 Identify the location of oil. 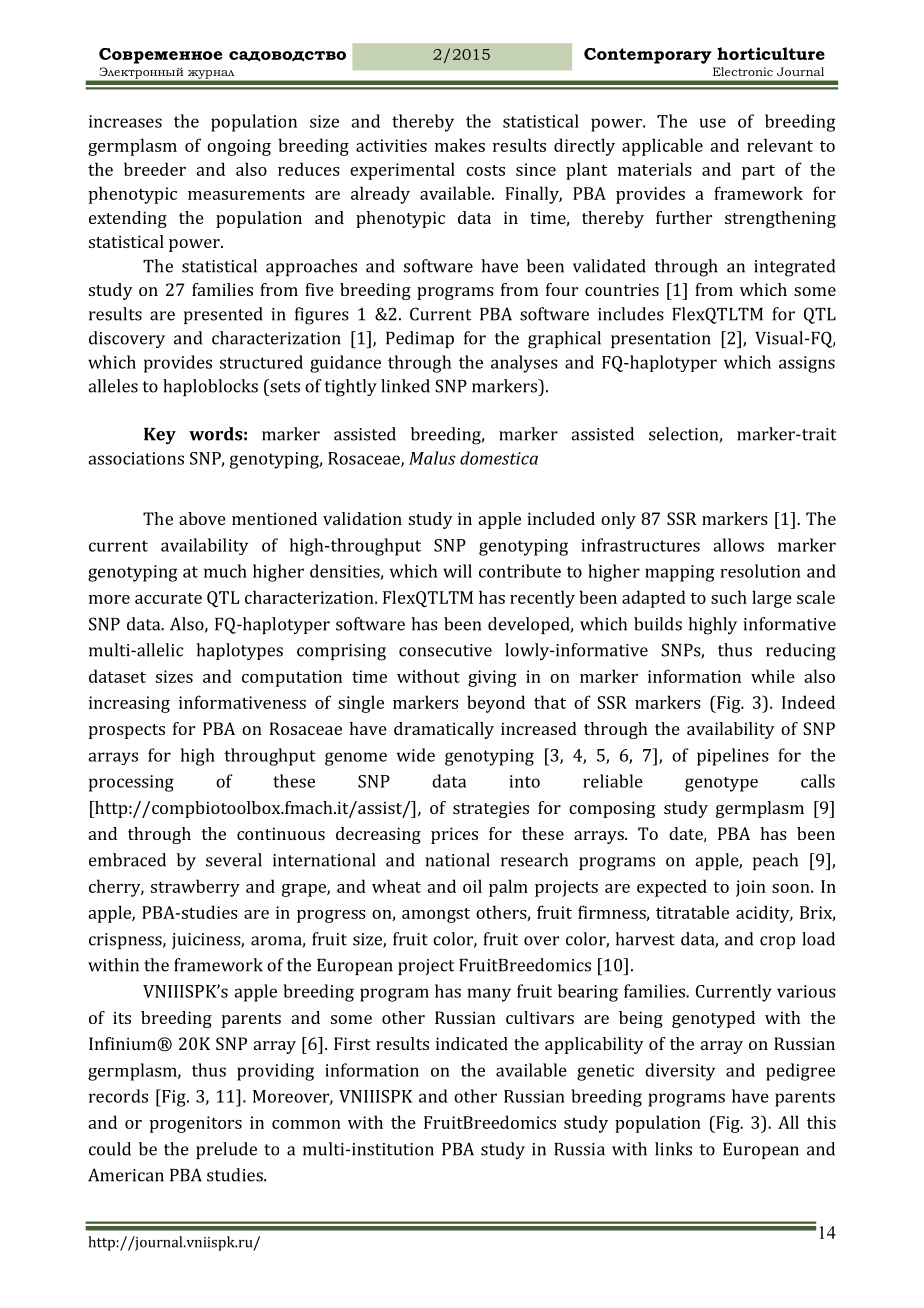
(472, 886).
